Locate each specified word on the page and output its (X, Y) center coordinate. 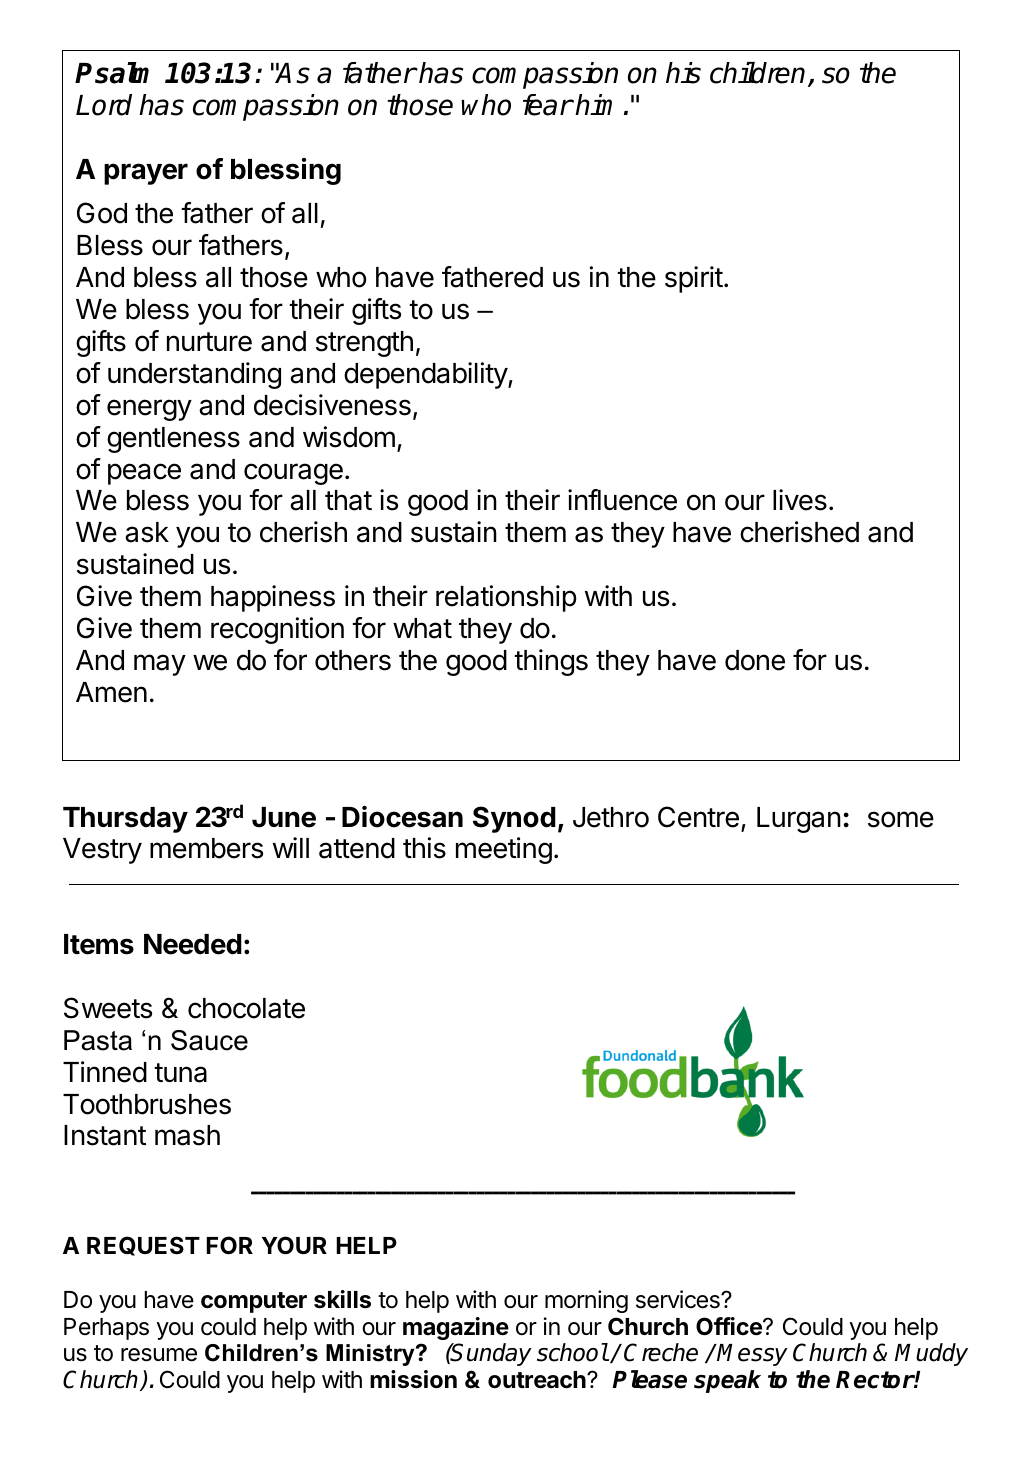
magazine (456, 1328)
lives (800, 500)
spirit (694, 279)
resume (159, 1355)
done (755, 660)
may (160, 665)
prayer (146, 174)
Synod (514, 819)
